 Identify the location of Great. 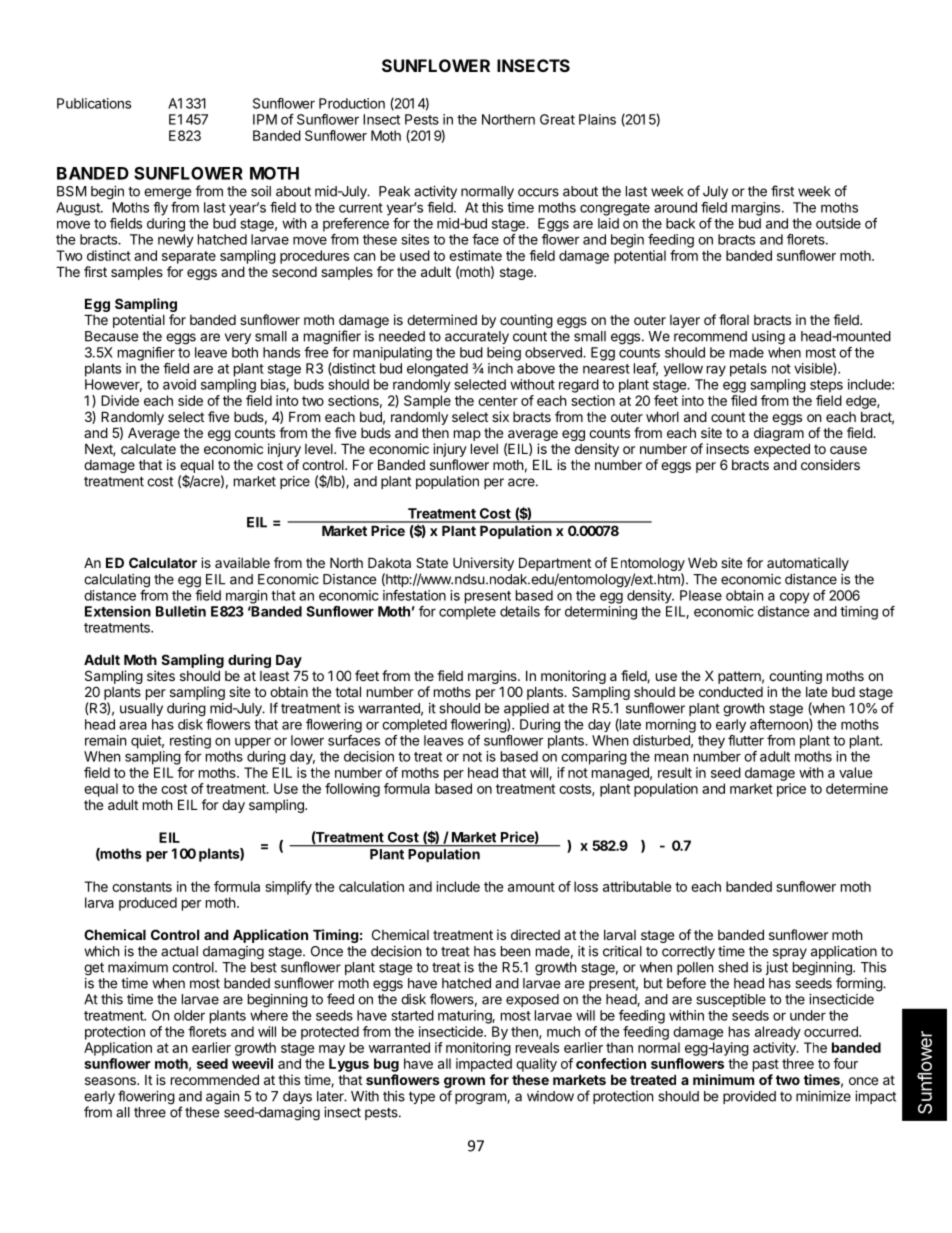
(557, 119).
